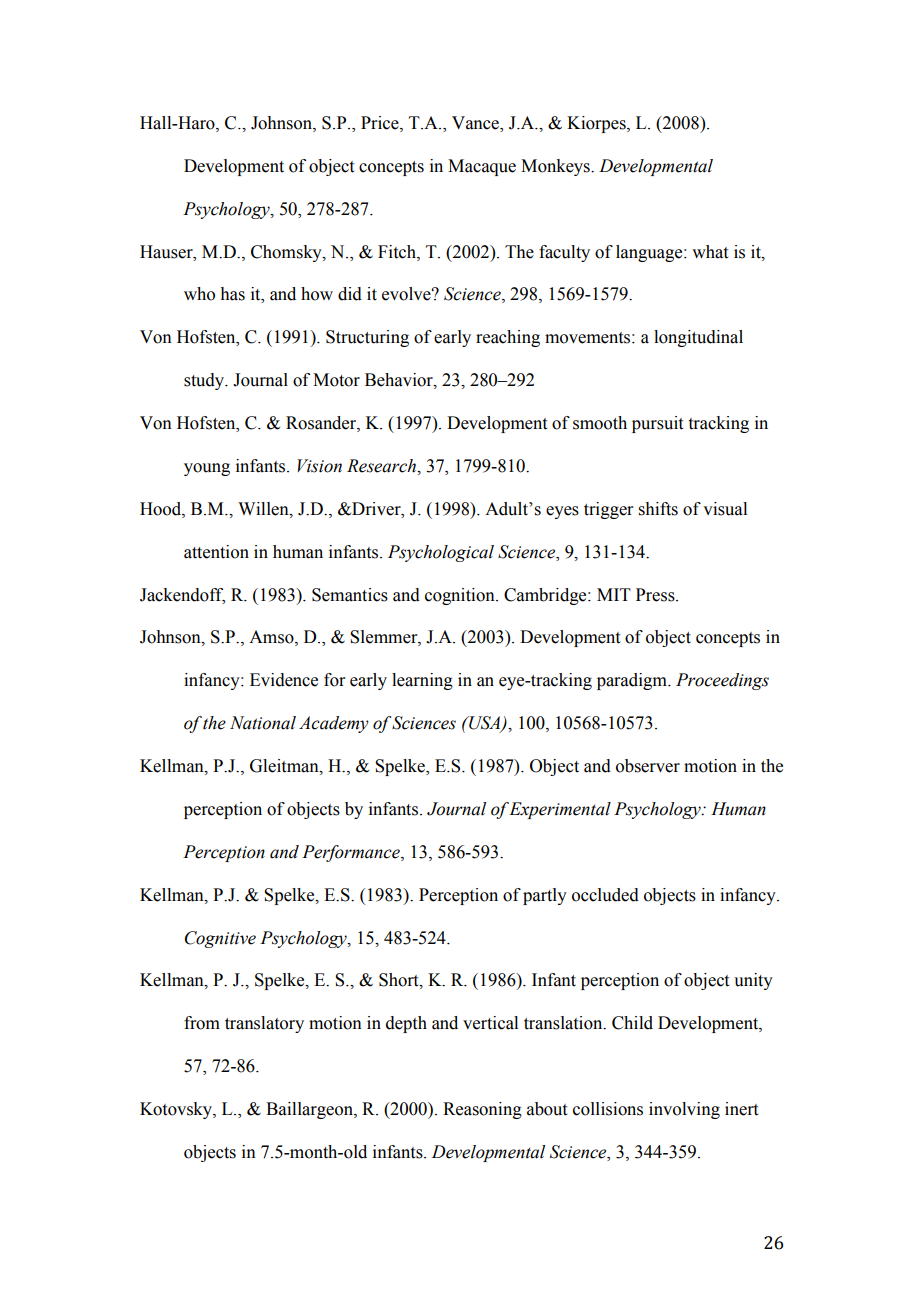  I want to click on involving, so click(684, 1110).
